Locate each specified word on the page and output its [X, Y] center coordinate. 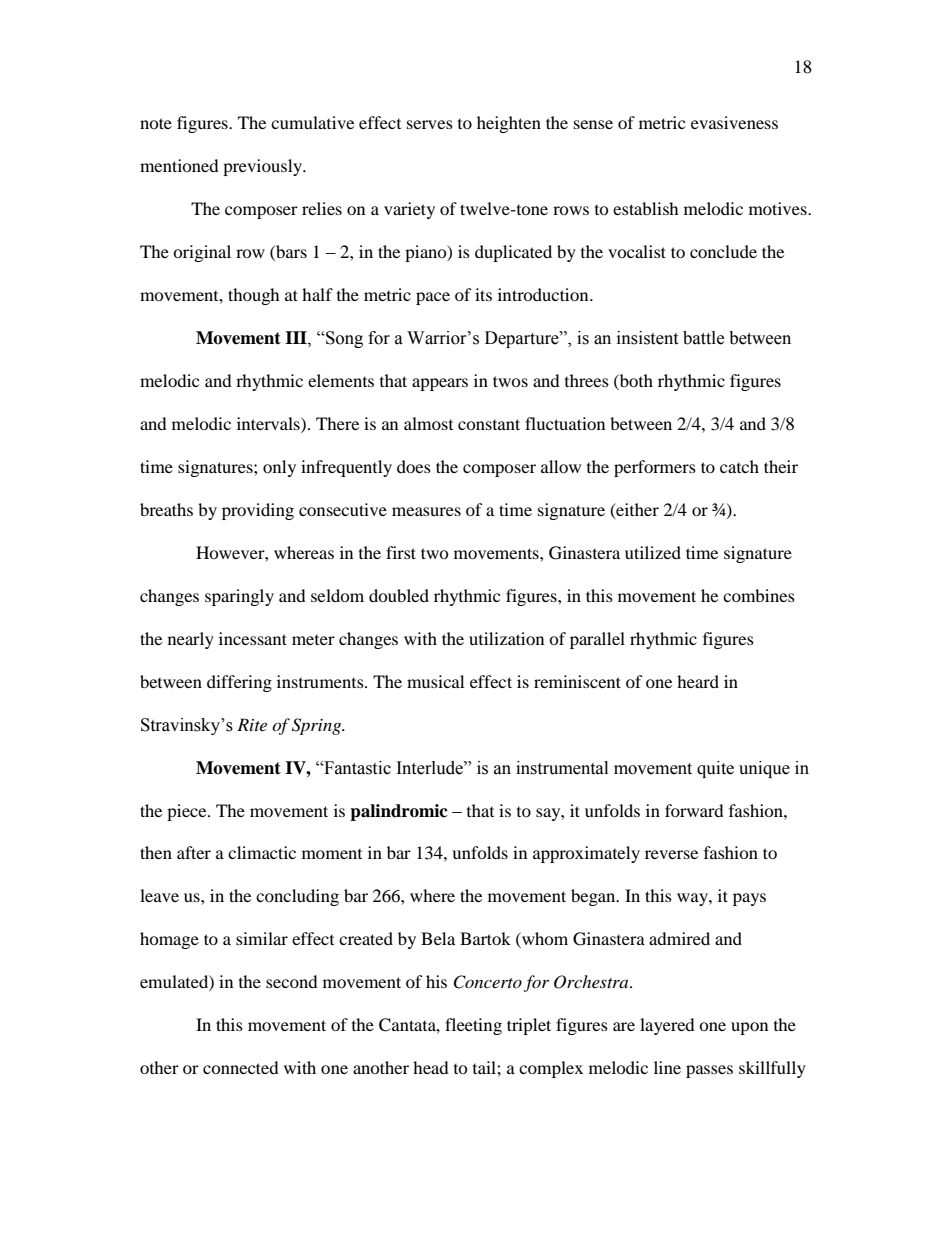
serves [430, 124]
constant [489, 424]
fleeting [473, 1026]
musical [435, 681]
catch [739, 466]
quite [715, 769]
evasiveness [734, 122]
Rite [252, 724]
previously [263, 167]
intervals [269, 423]
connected [241, 1067]
